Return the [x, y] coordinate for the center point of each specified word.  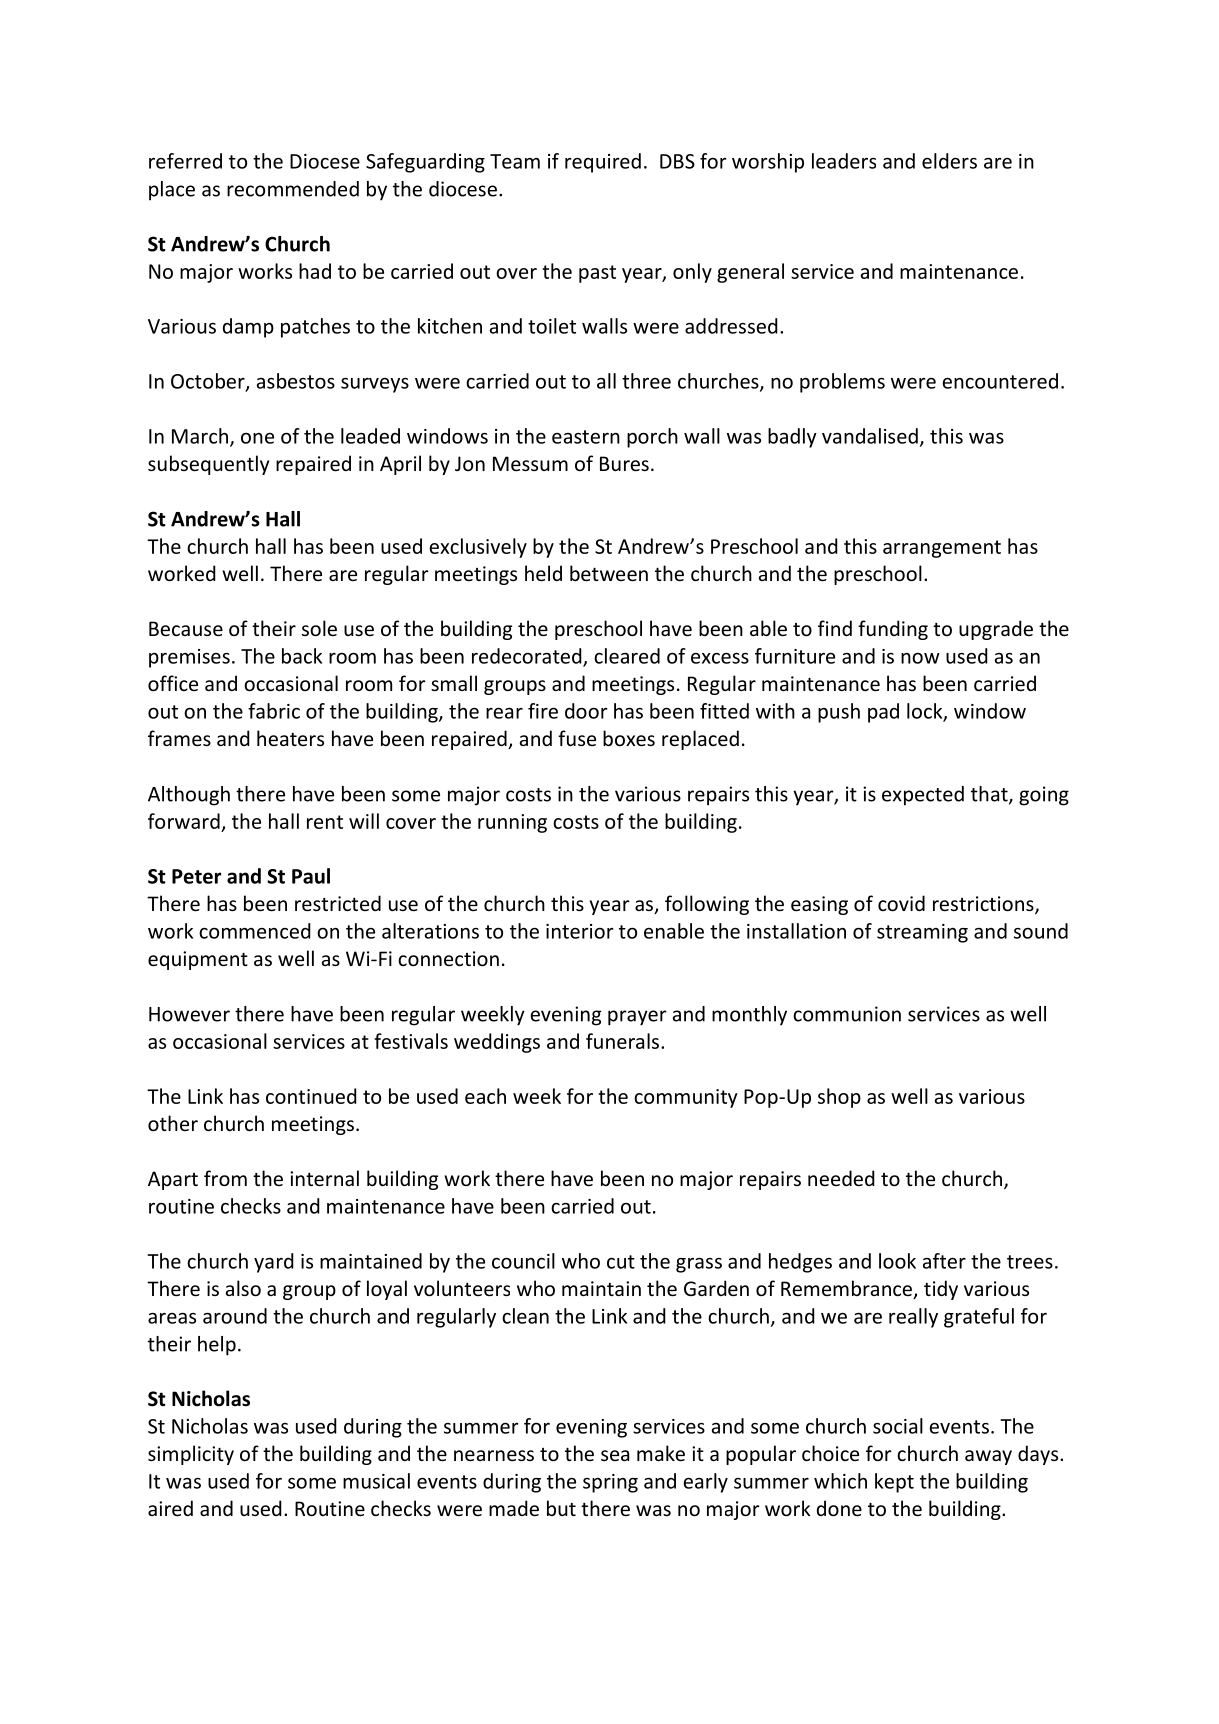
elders [949, 161]
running [512, 823]
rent [325, 822]
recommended [293, 189]
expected [923, 796]
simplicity [191, 1455]
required [603, 163]
